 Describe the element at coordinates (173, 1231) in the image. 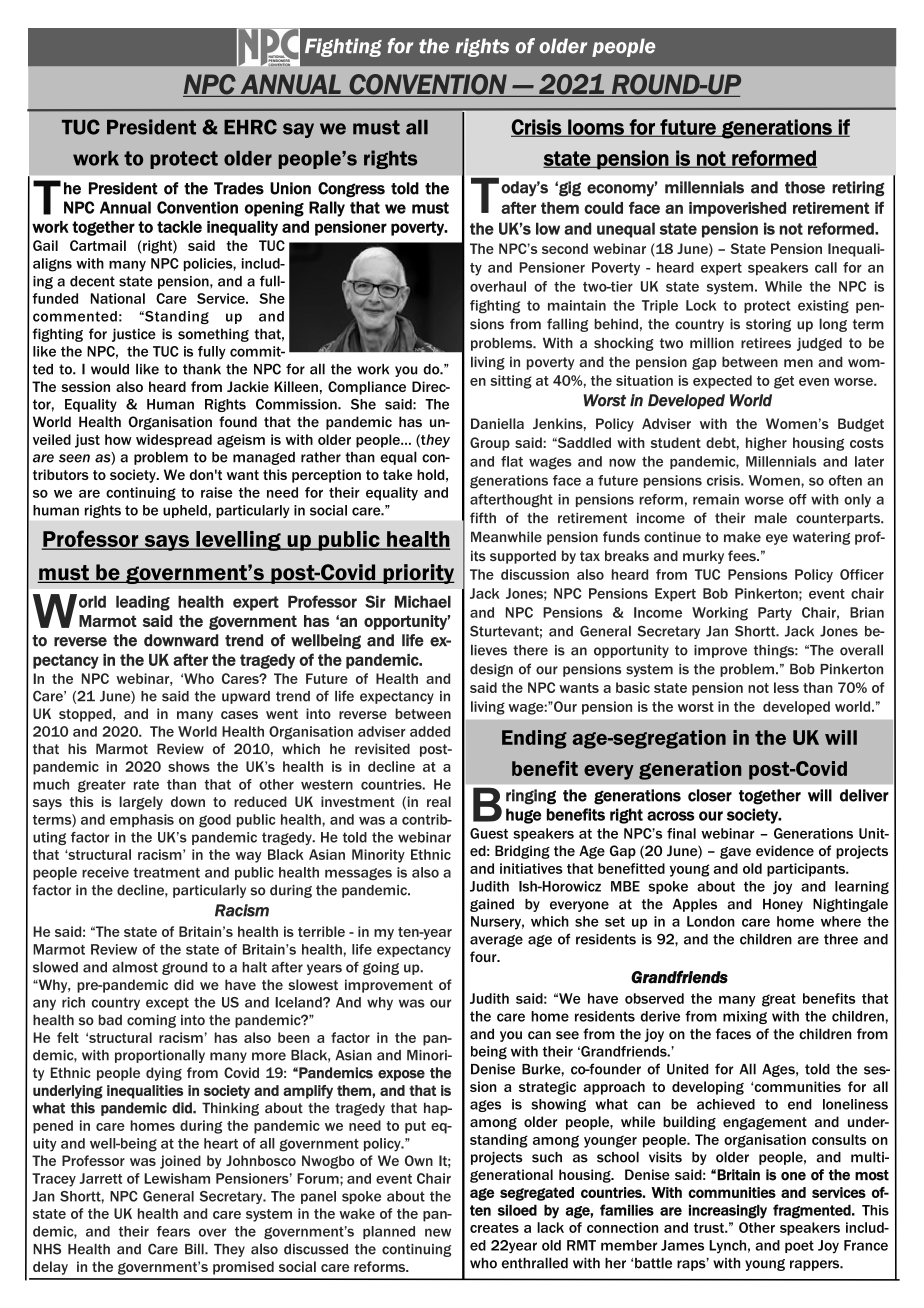

I see `fears` at that location.
